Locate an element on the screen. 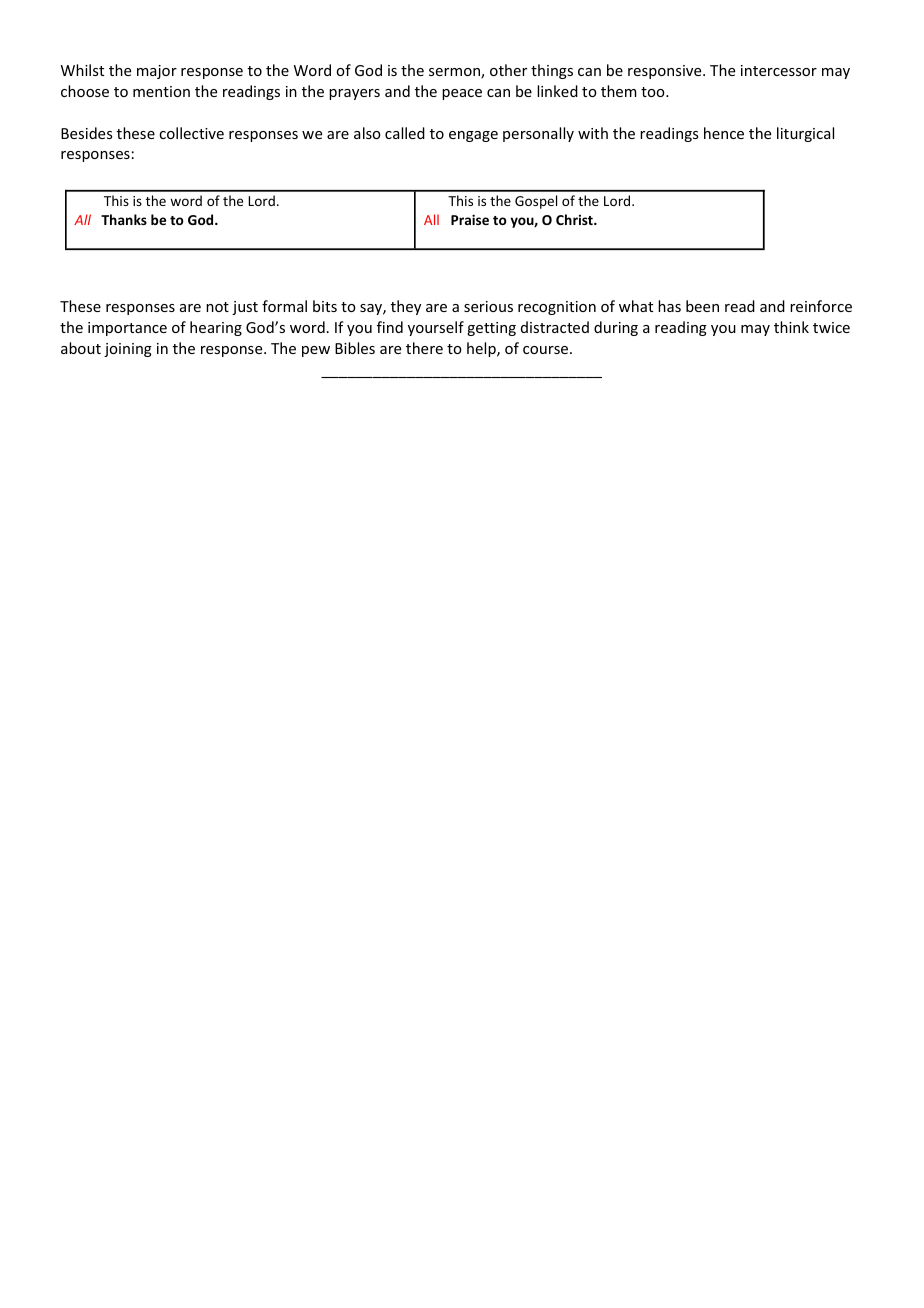  serious is located at coordinates (488, 306).
